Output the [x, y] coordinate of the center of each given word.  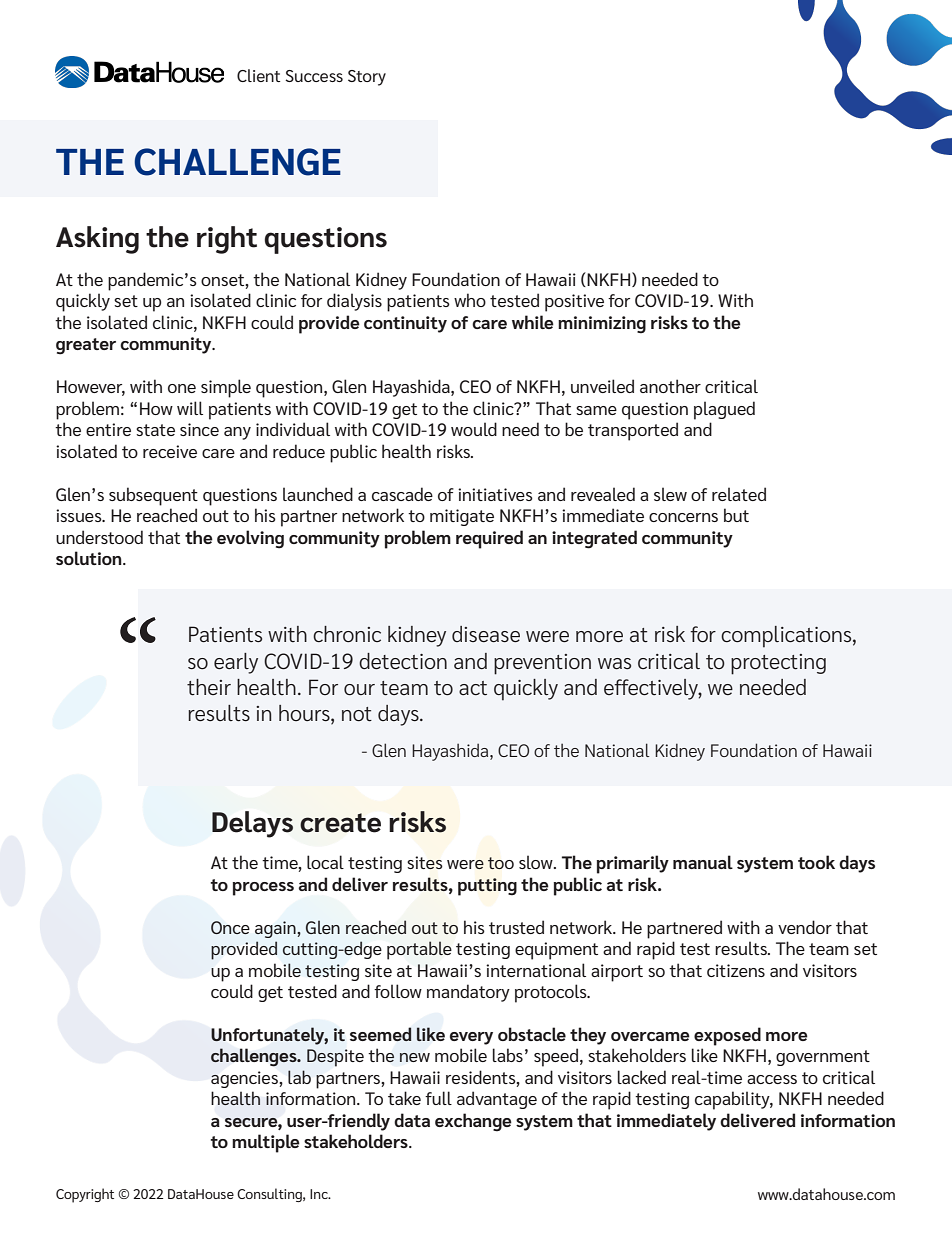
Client [258, 75]
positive [574, 303]
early [236, 663]
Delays [252, 824]
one [182, 388]
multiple [266, 1143]
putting [487, 887]
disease [486, 634]
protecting [778, 664]
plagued [724, 410]
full [438, 1098]
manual [703, 862]
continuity [405, 324]
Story [367, 78]
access [772, 1079]
